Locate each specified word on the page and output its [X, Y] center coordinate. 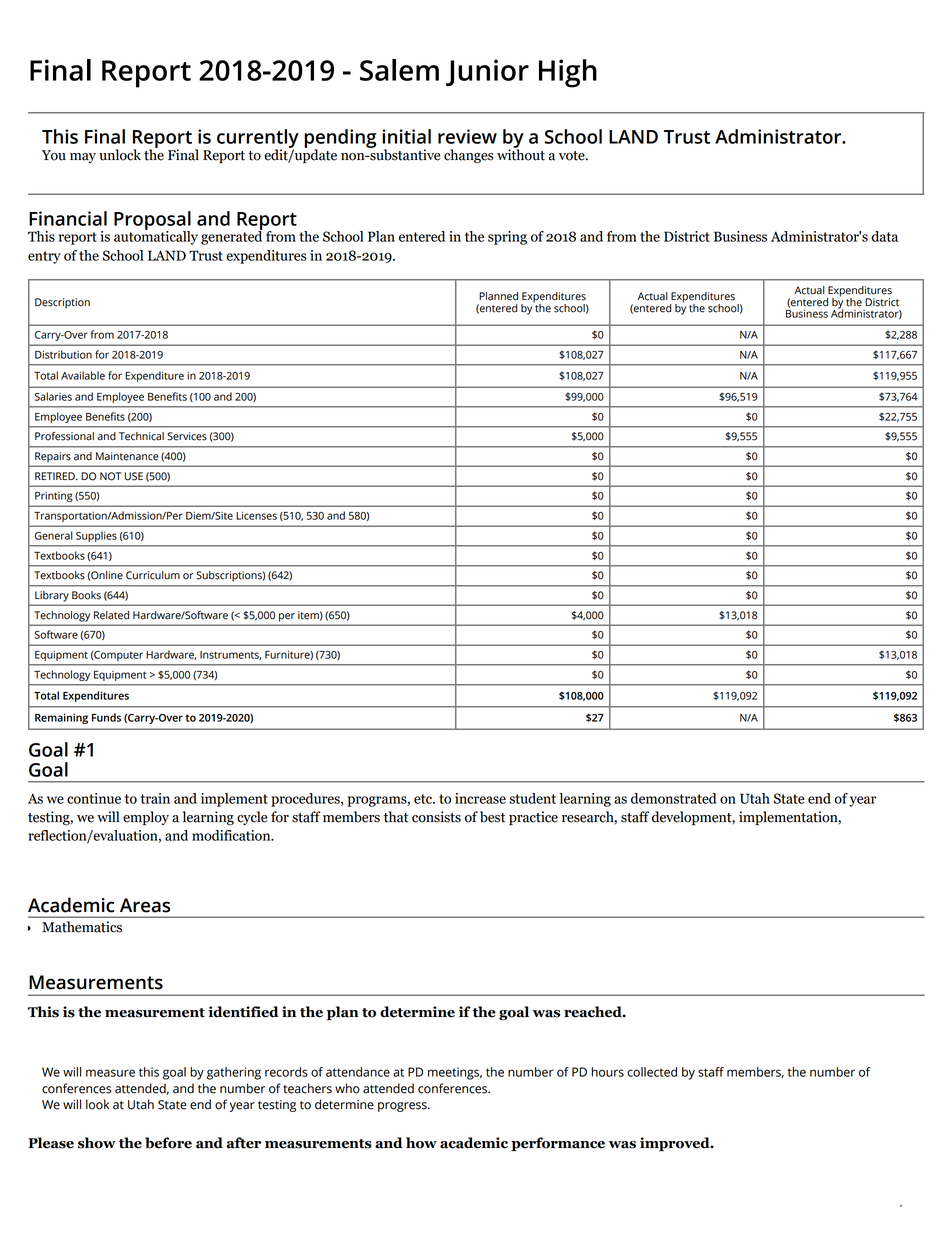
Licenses [256, 516]
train [155, 798]
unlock [120, 155]
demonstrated [673, 798]
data [884, 236]
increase [480, 798]
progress [403, 1107]
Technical [141, 436]
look [97, 1104]
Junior [487, 72]
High [568, 73]
